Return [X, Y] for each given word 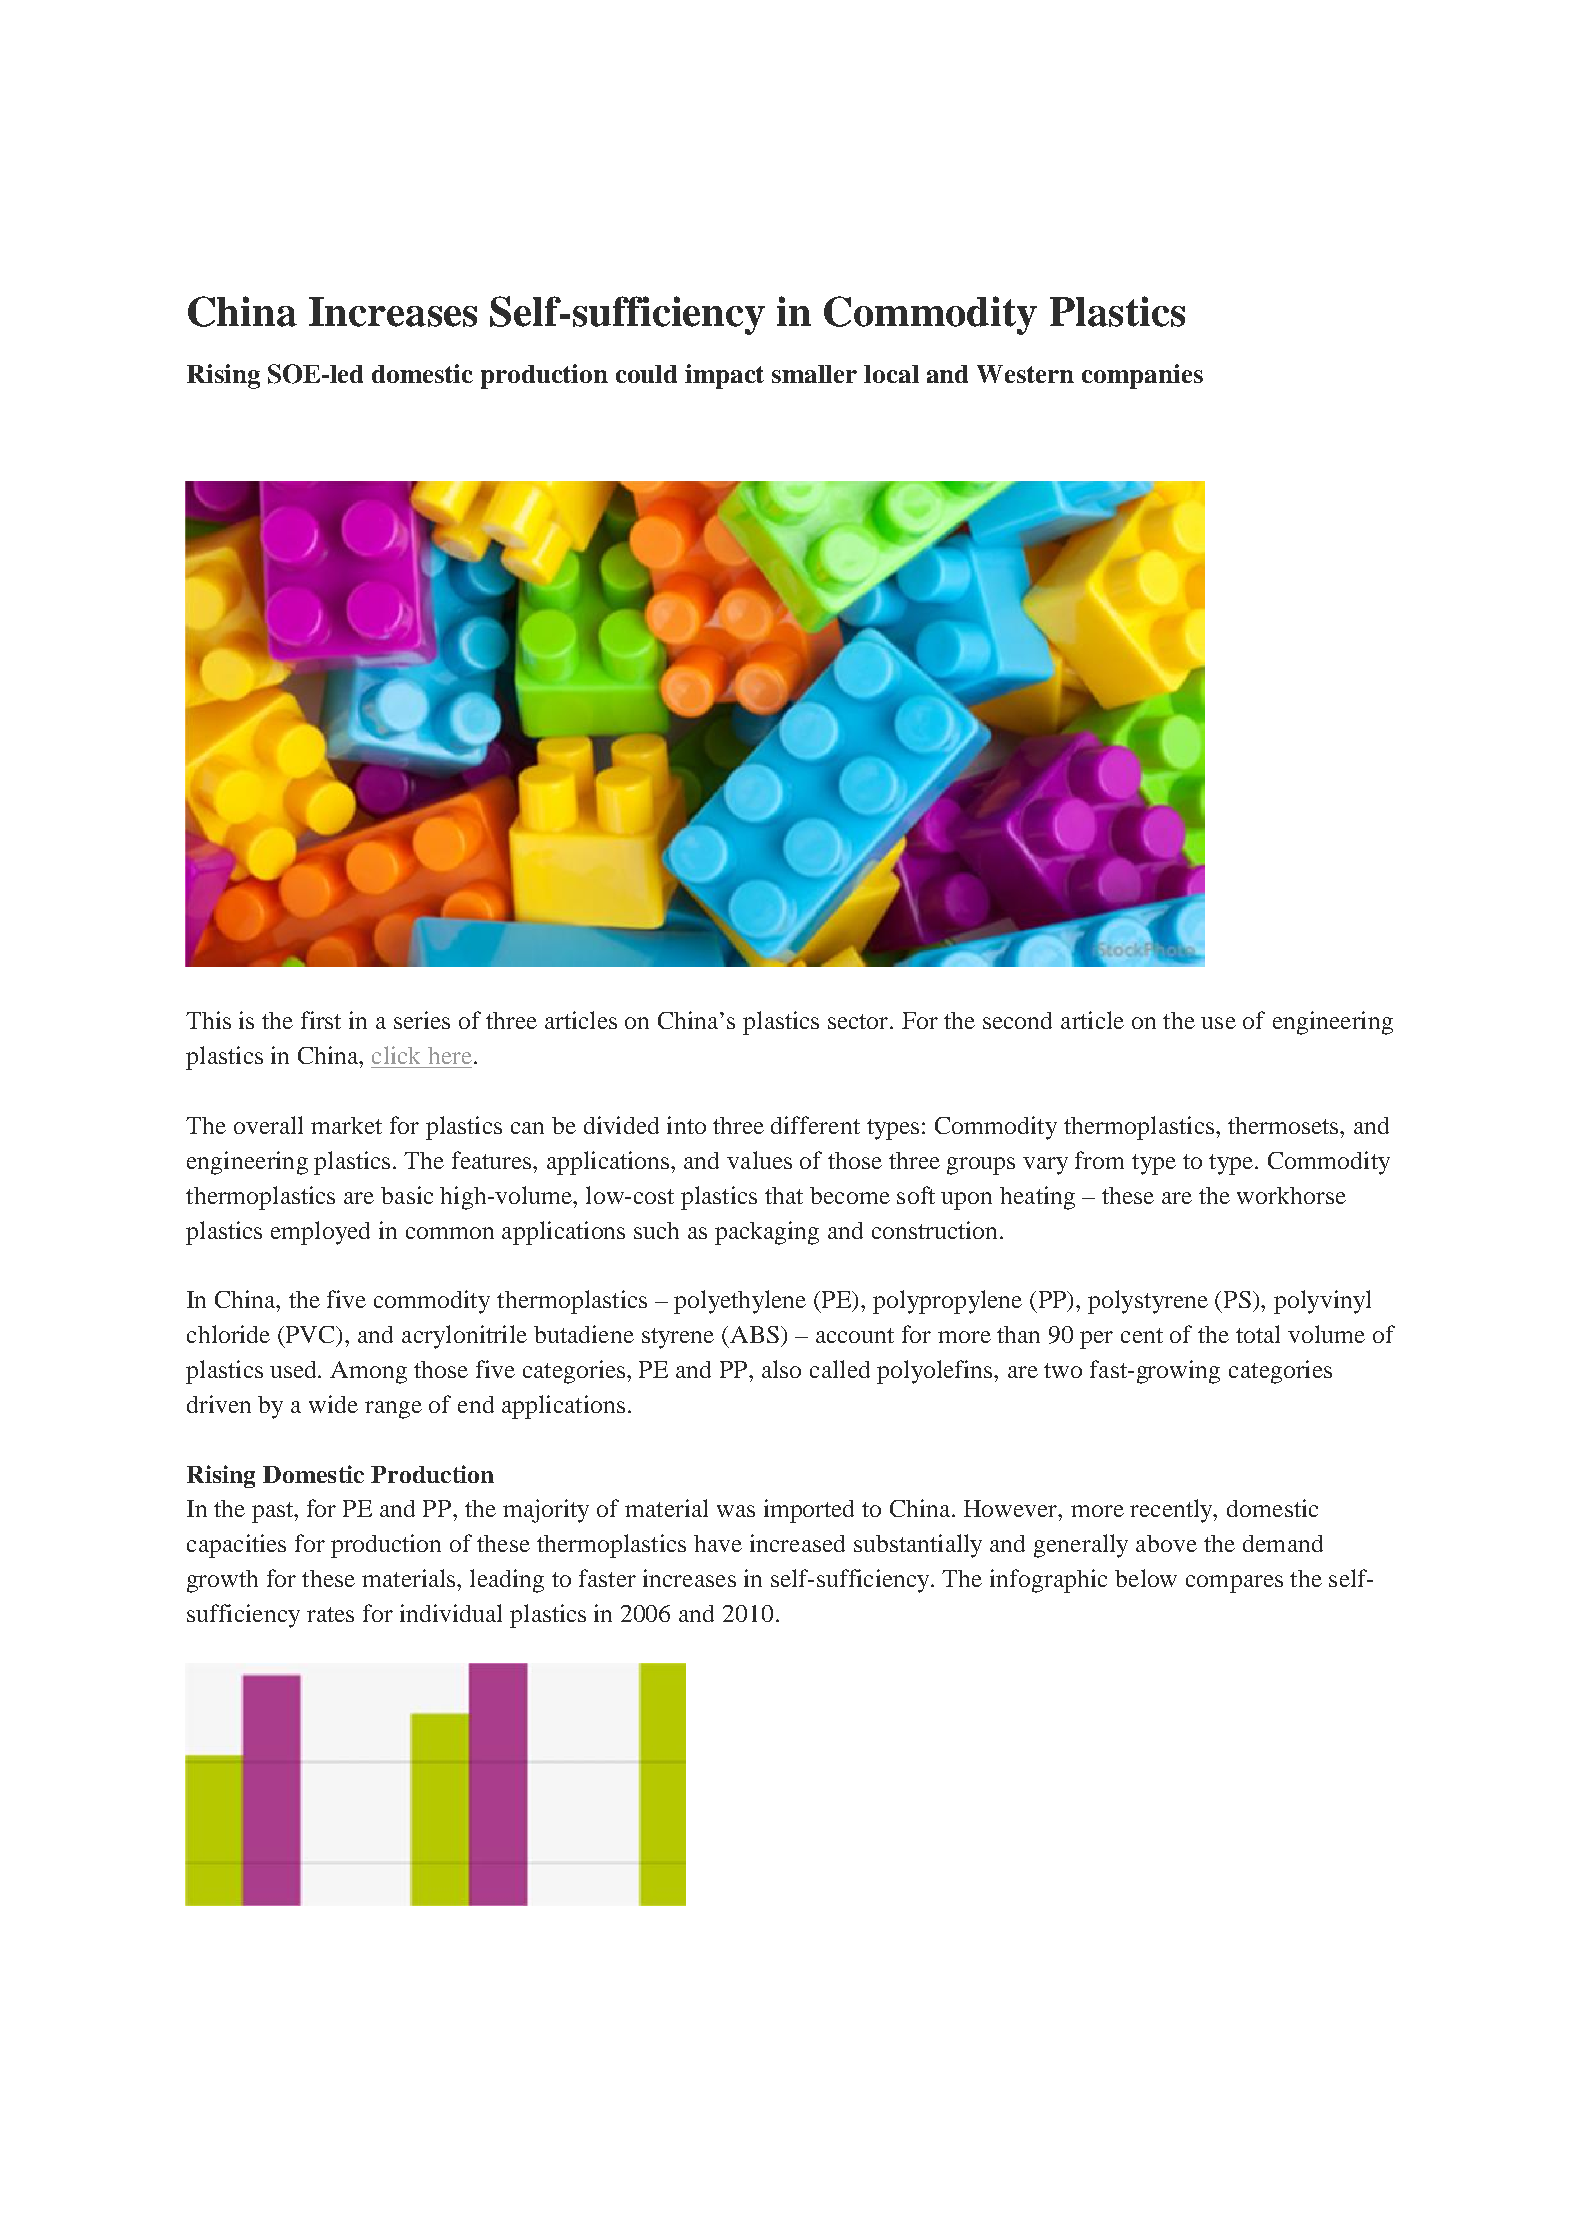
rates [330, 1614]
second [1017, 1020]
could [646, 374]
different [815, 1125]
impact [724, 376]
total [1258, 1334]
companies [1142, 376]
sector [860, 1021]
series [422, 1020]
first [321, 1020]
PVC [312, 1336]
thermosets [1284, 1125]
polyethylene [740, 1302]
